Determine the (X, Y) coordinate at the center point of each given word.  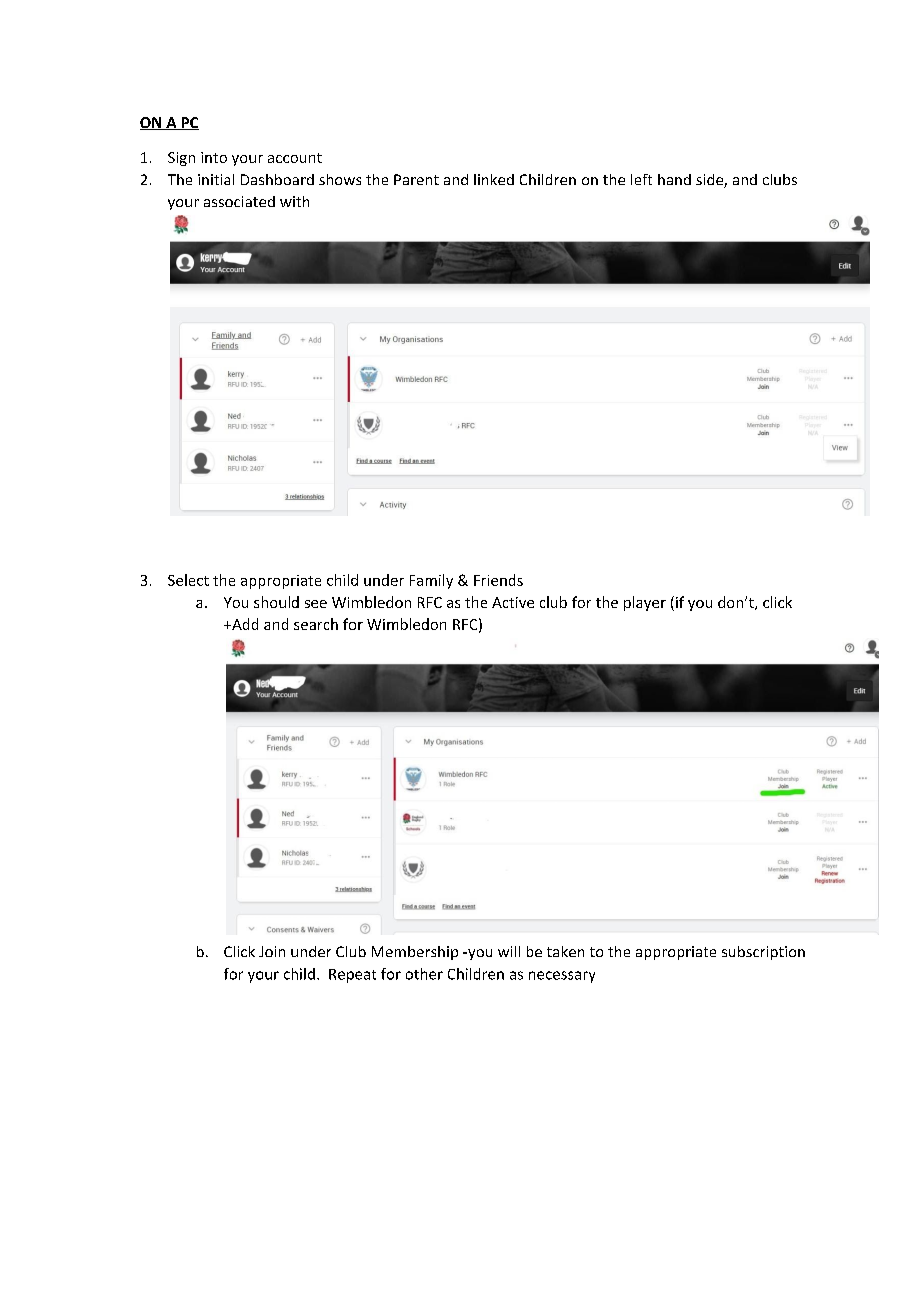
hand (674, 179)
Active (513, 602)
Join (272, 951)
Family (431, 581)
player (645, 603)
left (641, 179)
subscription (763, 953)
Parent (416, 179)
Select (188, 580)
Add (244, 624)
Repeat (352, 976)
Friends (498, 580)
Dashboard (277, 179)
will (509, 951)
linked (494, 179)
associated (239, 201)
